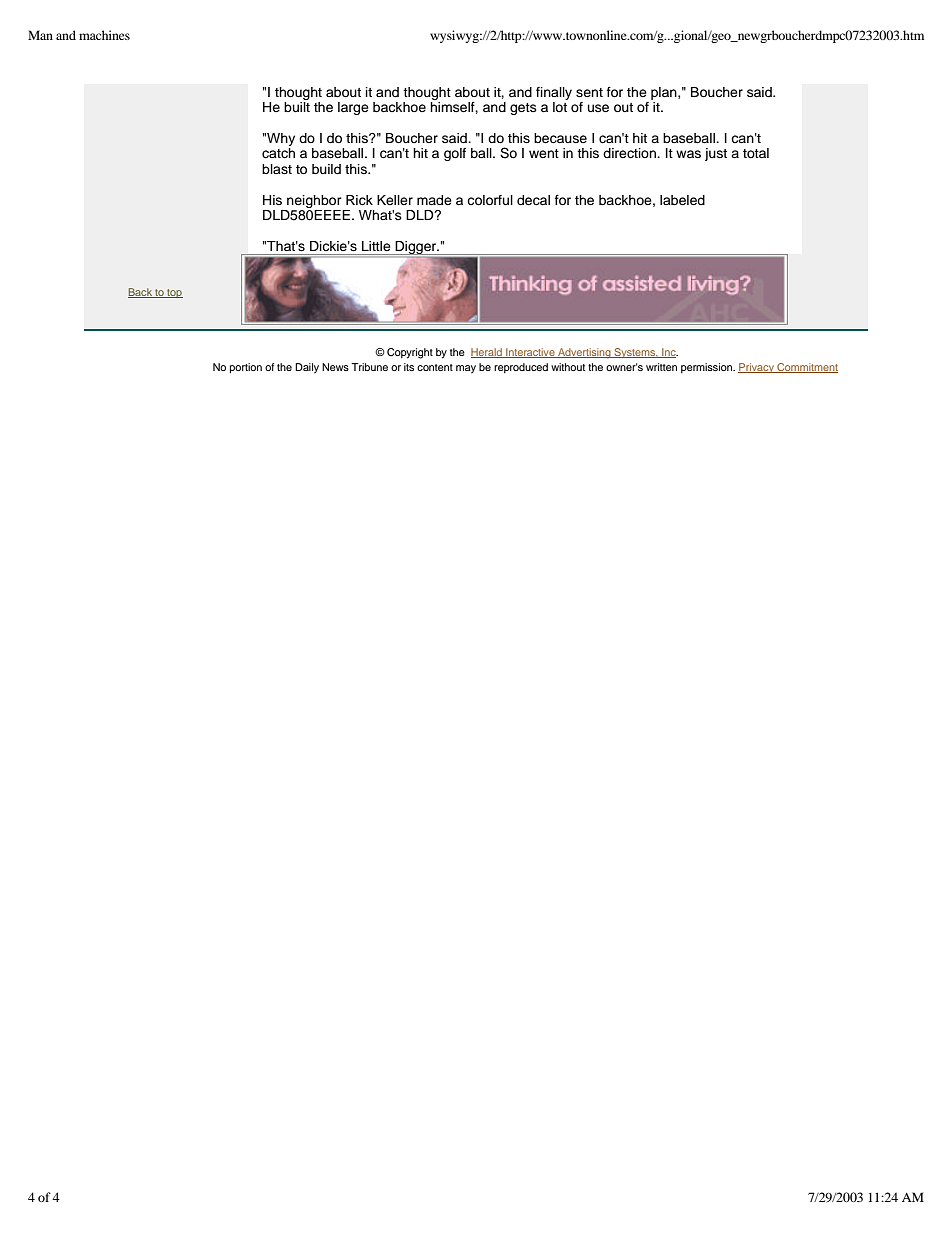 Image resolution: width=952 pixels, height=1233 pixels. What do you see at coordinates (682, 200) in the document?
I see `labeled` at bounding box center [682, 200].
